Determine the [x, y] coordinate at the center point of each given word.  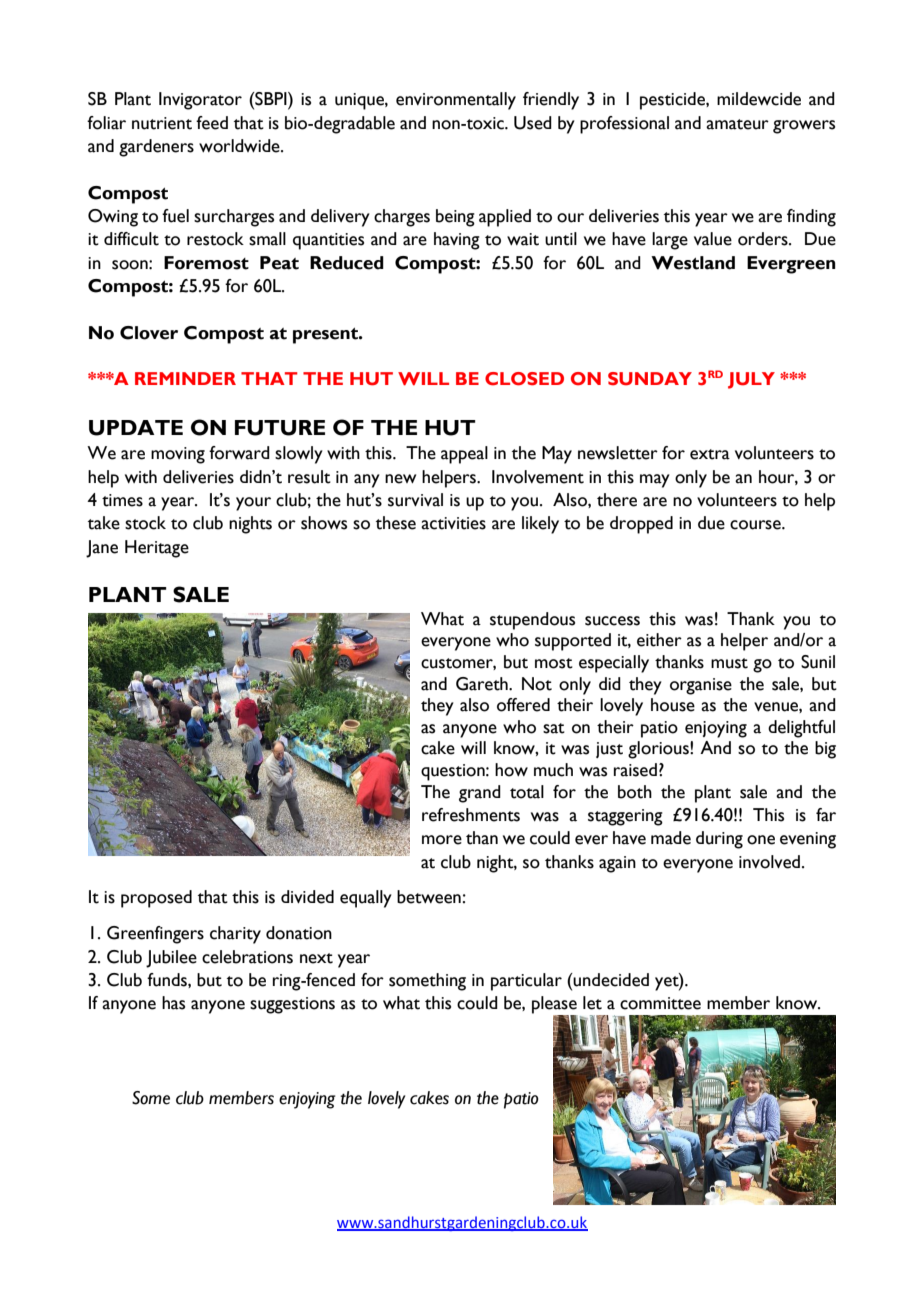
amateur [737, 124]
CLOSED [524, 379]
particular [526, 982]
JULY [751, 380]
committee [660, 1003]
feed [212, 123]
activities [453, 523]
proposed [156, 899]
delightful [801, 729]
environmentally [456, 101]
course [756, 525]
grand [480, 794]
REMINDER [185, 378]
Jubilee [171, 959]
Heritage [157, 549]
